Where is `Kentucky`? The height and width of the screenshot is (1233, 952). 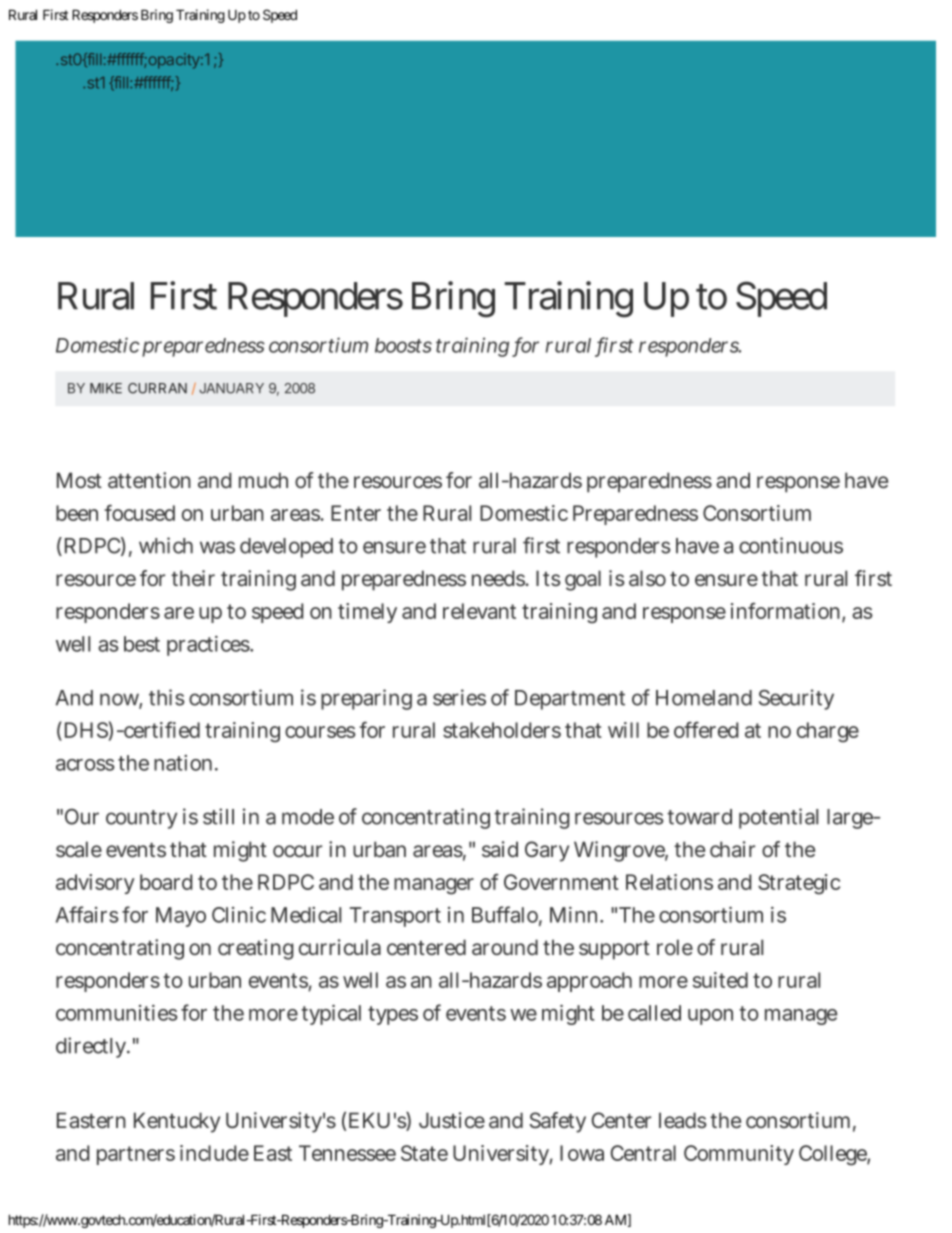
Kentucky is located at coordinates (177, 1122).
